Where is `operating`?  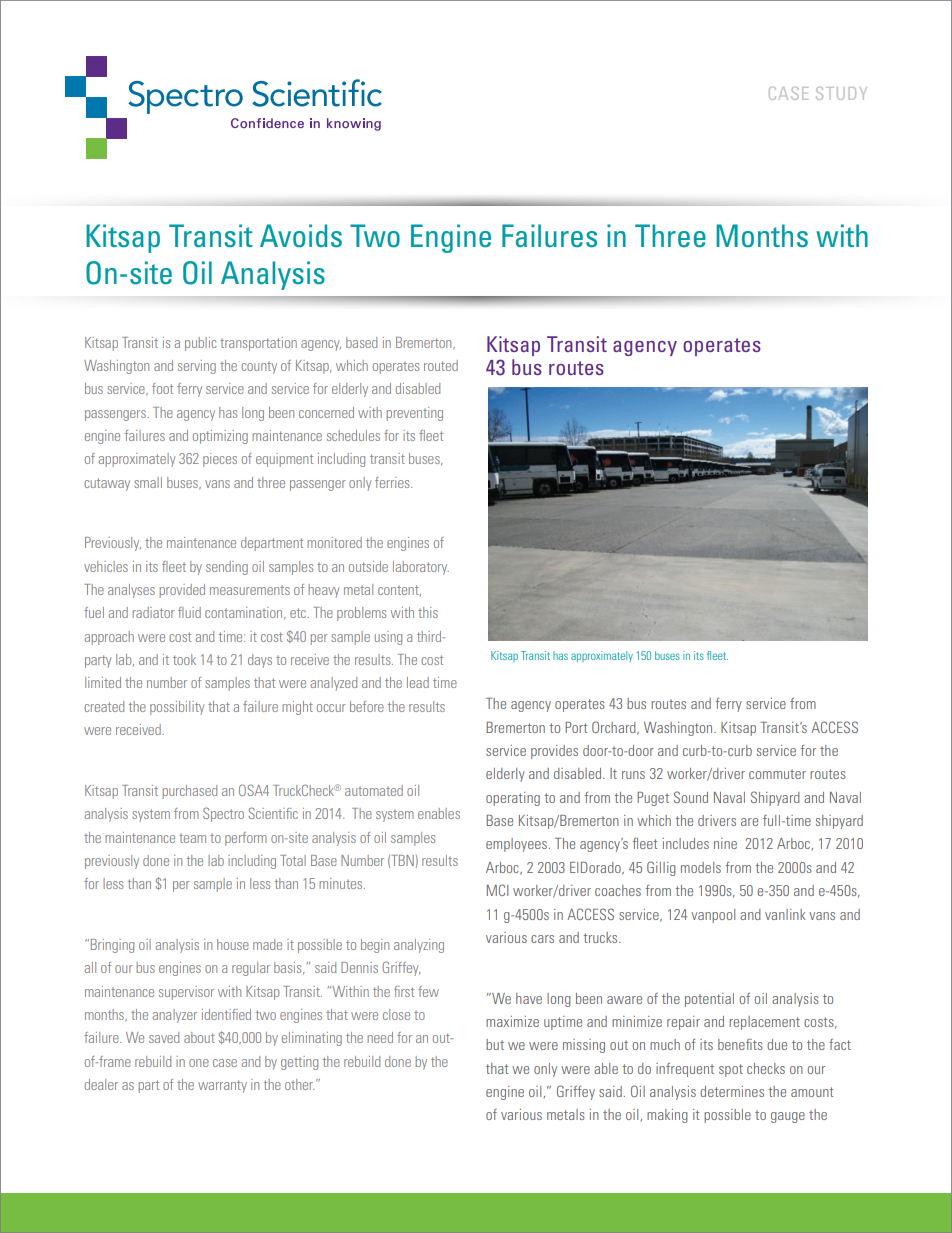 operating is located at coordinates (513, 799).
